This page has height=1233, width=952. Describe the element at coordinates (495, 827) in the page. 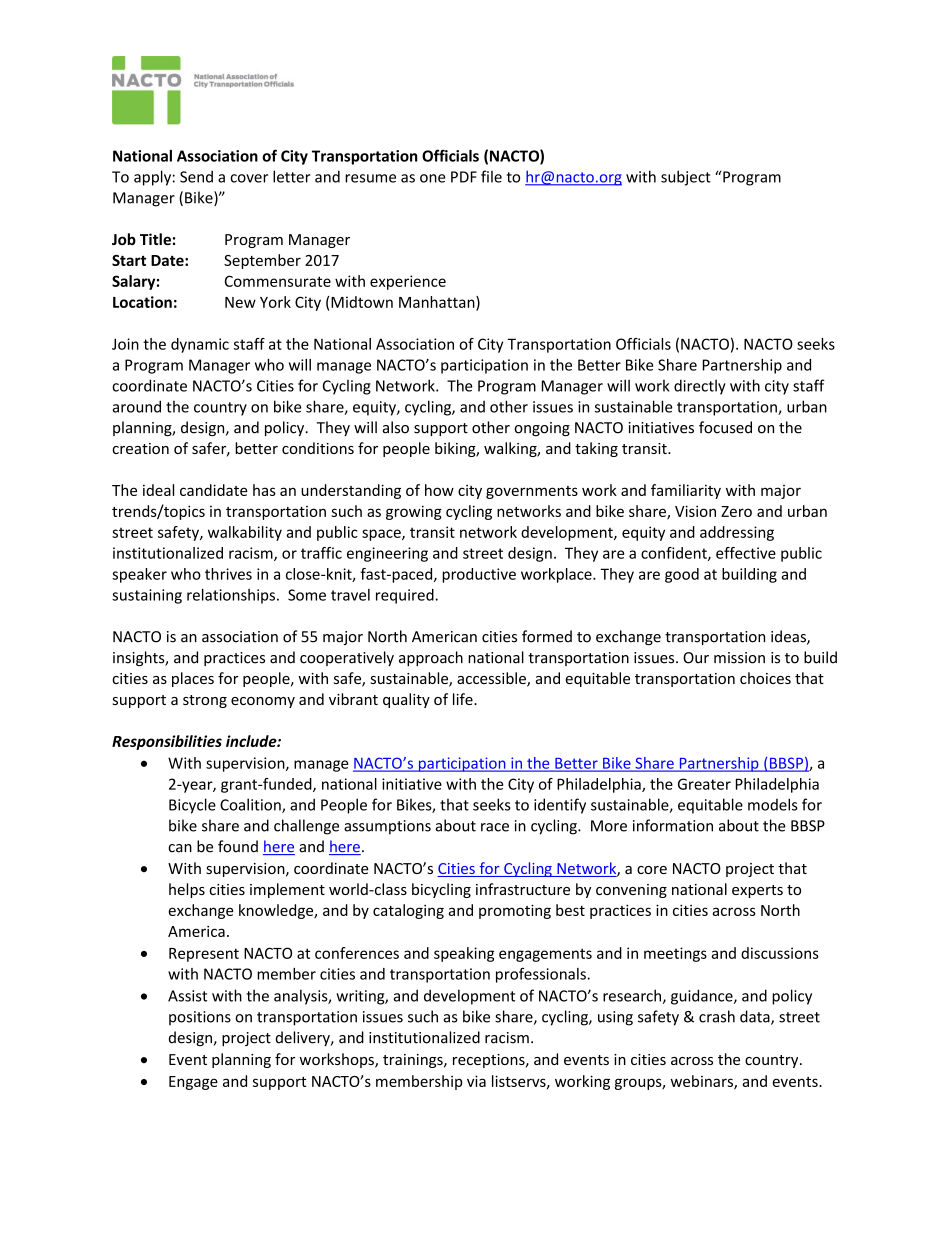

I see `race` at that location.
